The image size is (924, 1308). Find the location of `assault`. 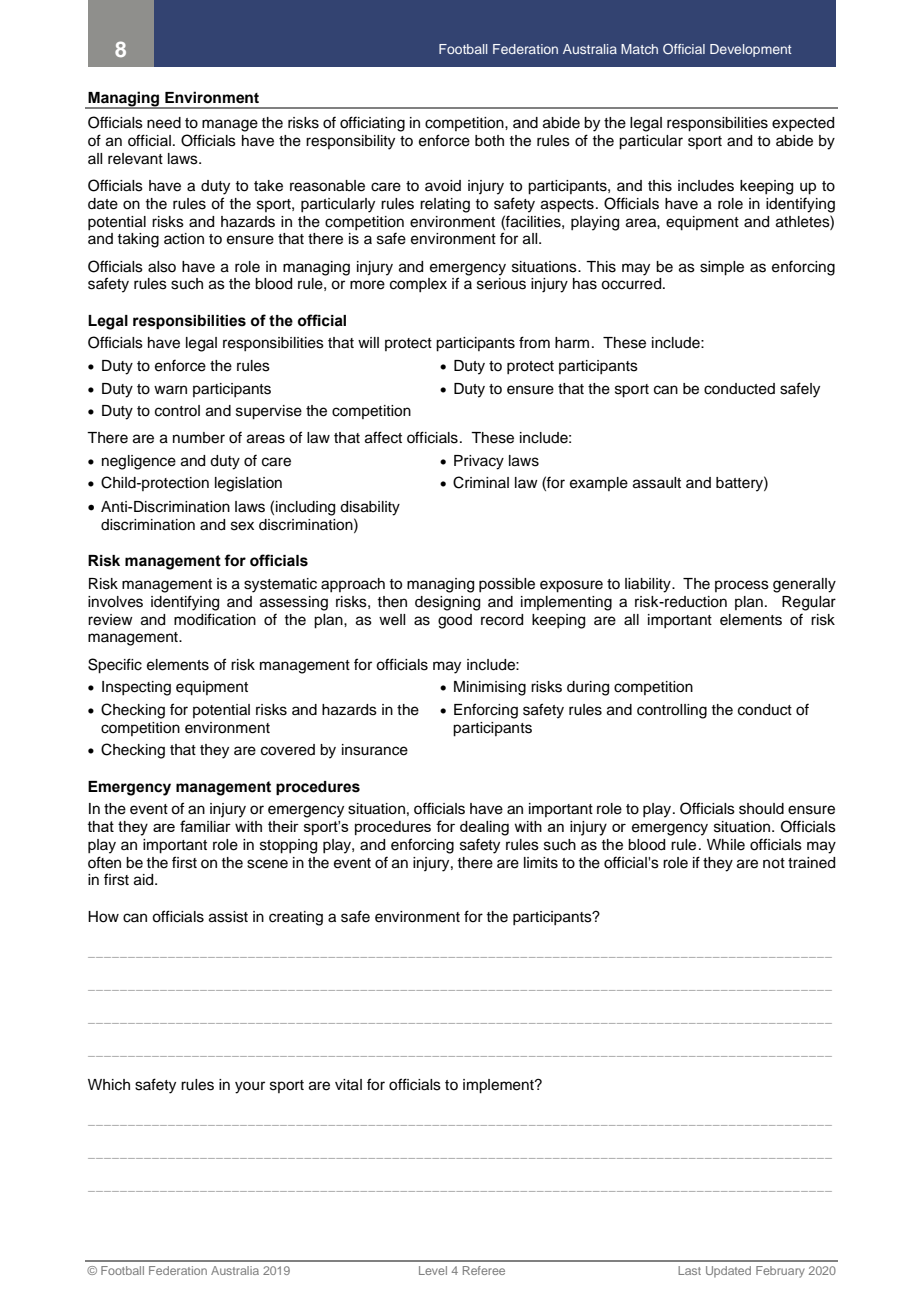

assault is located at coordinates (657, 483).
